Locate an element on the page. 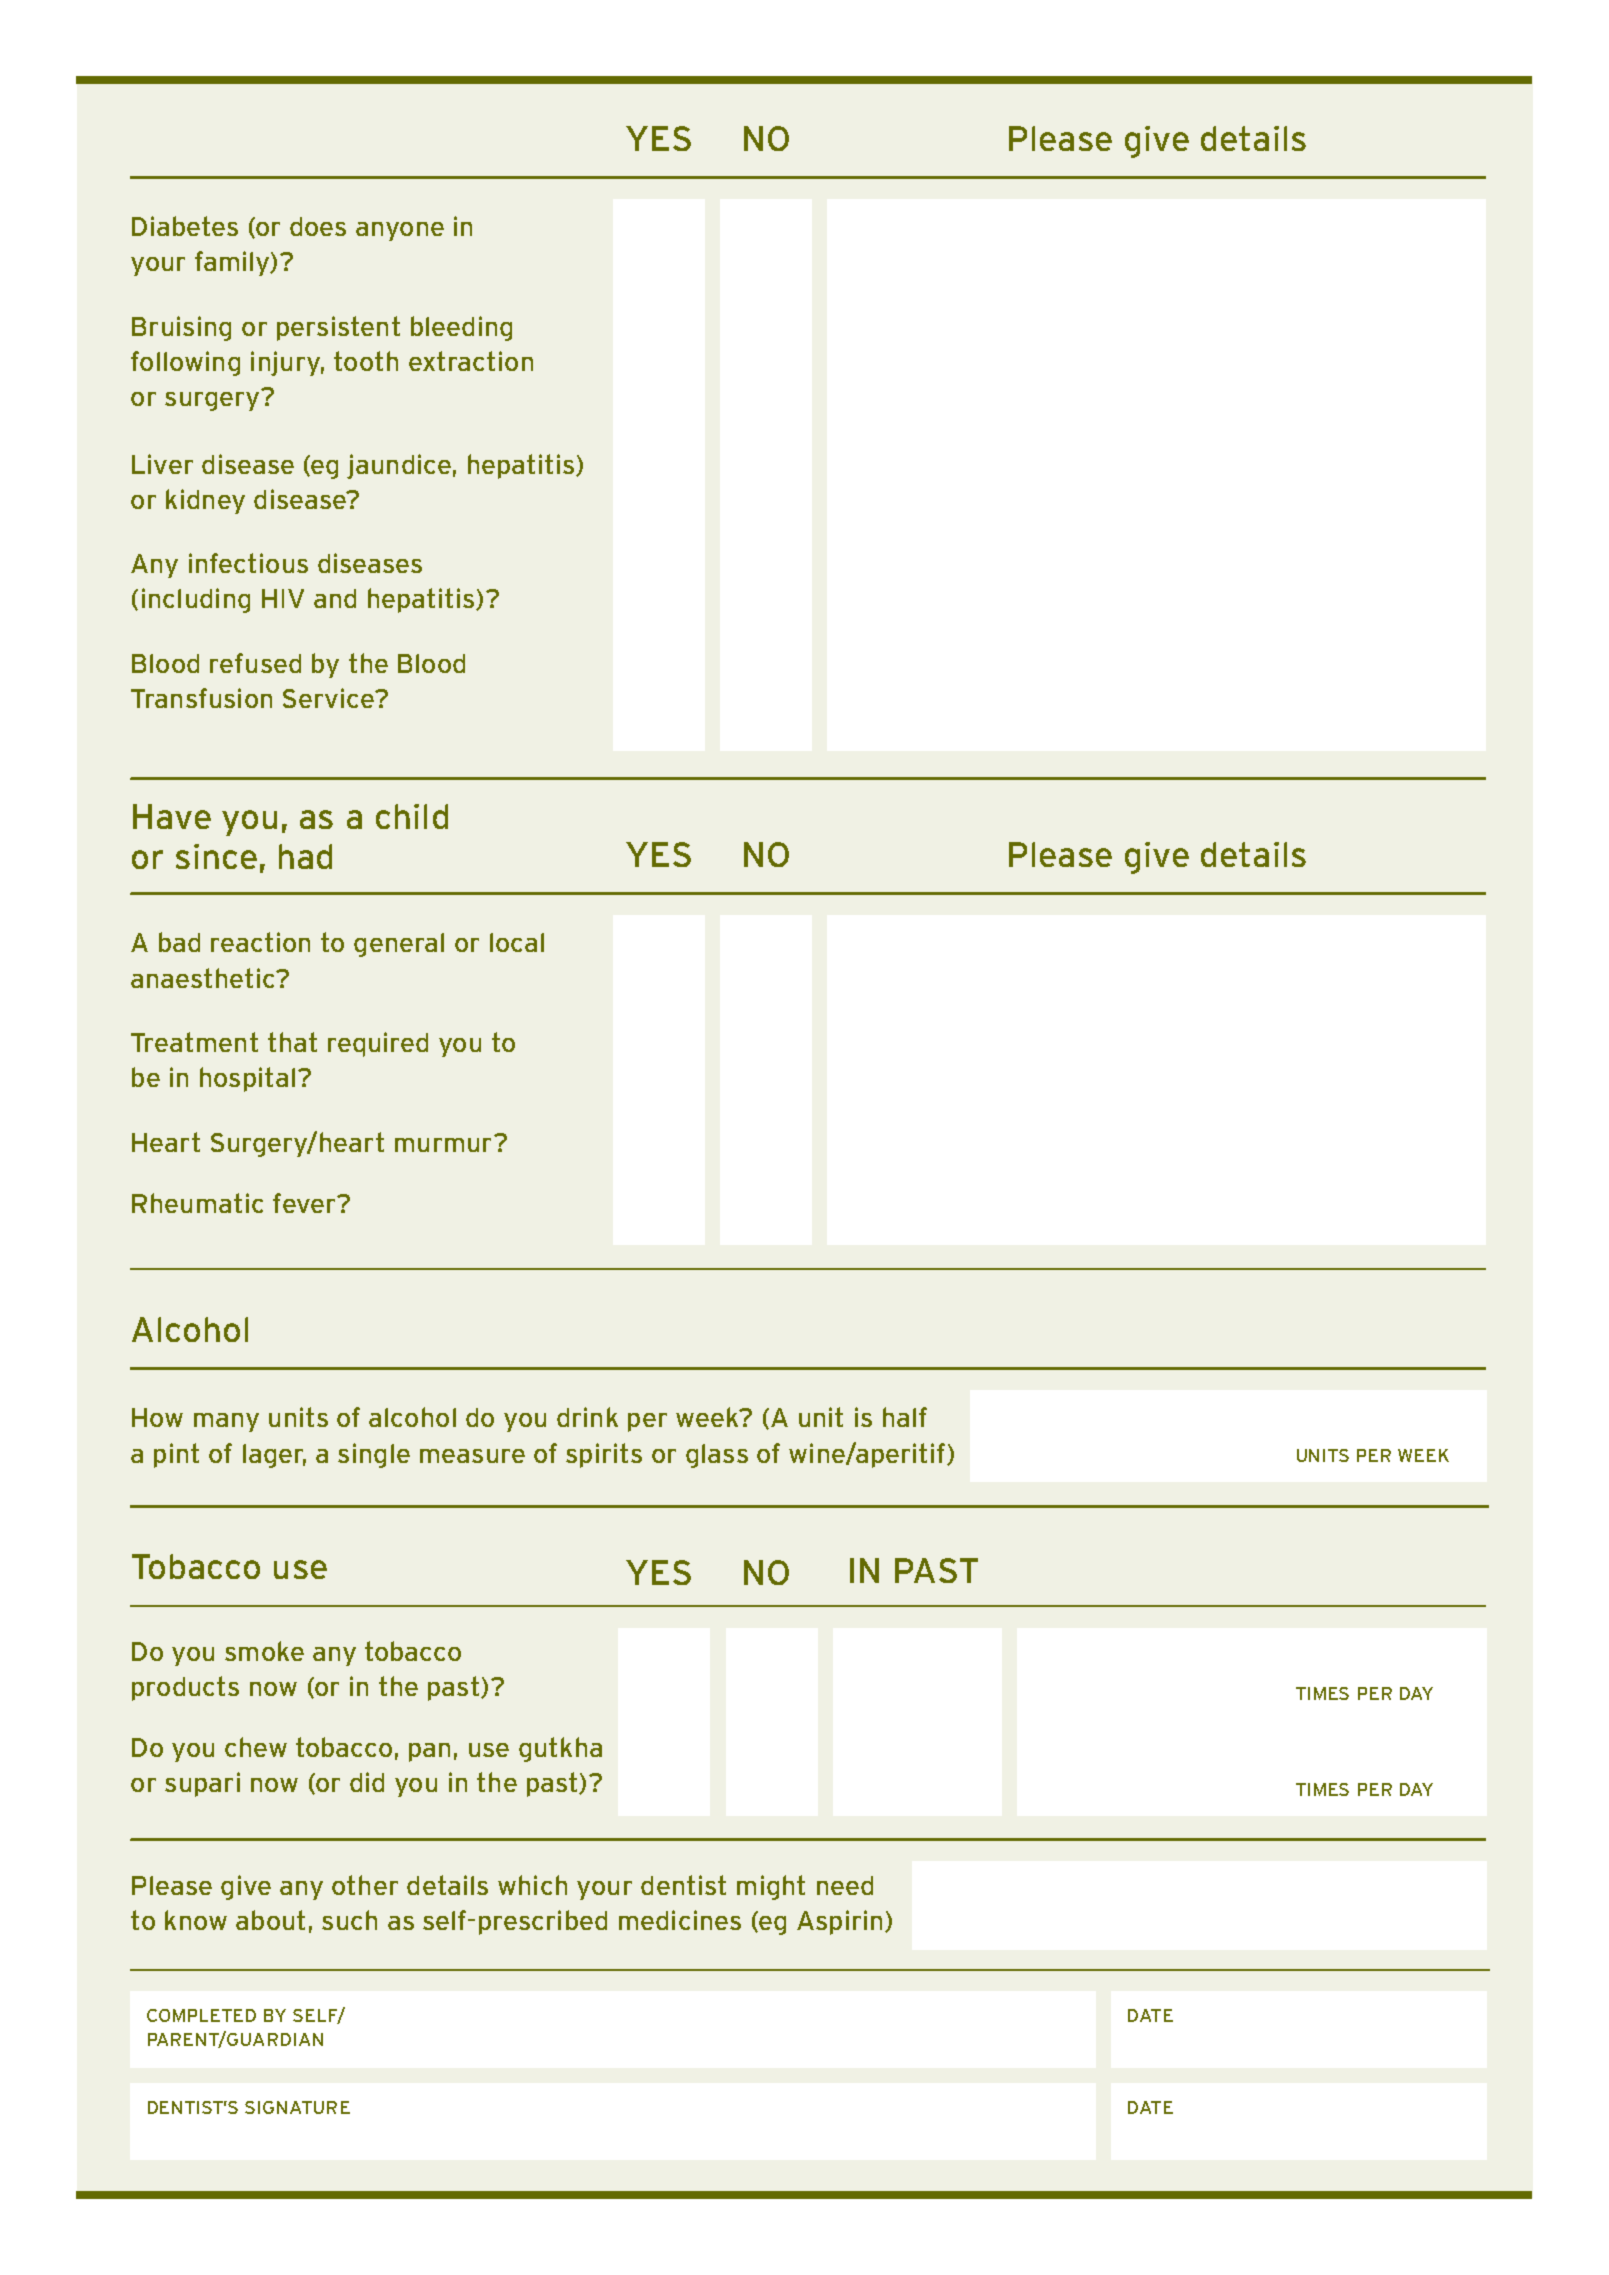 The image size is (1609, 2275). refused is located at coordinates (255, 663).
